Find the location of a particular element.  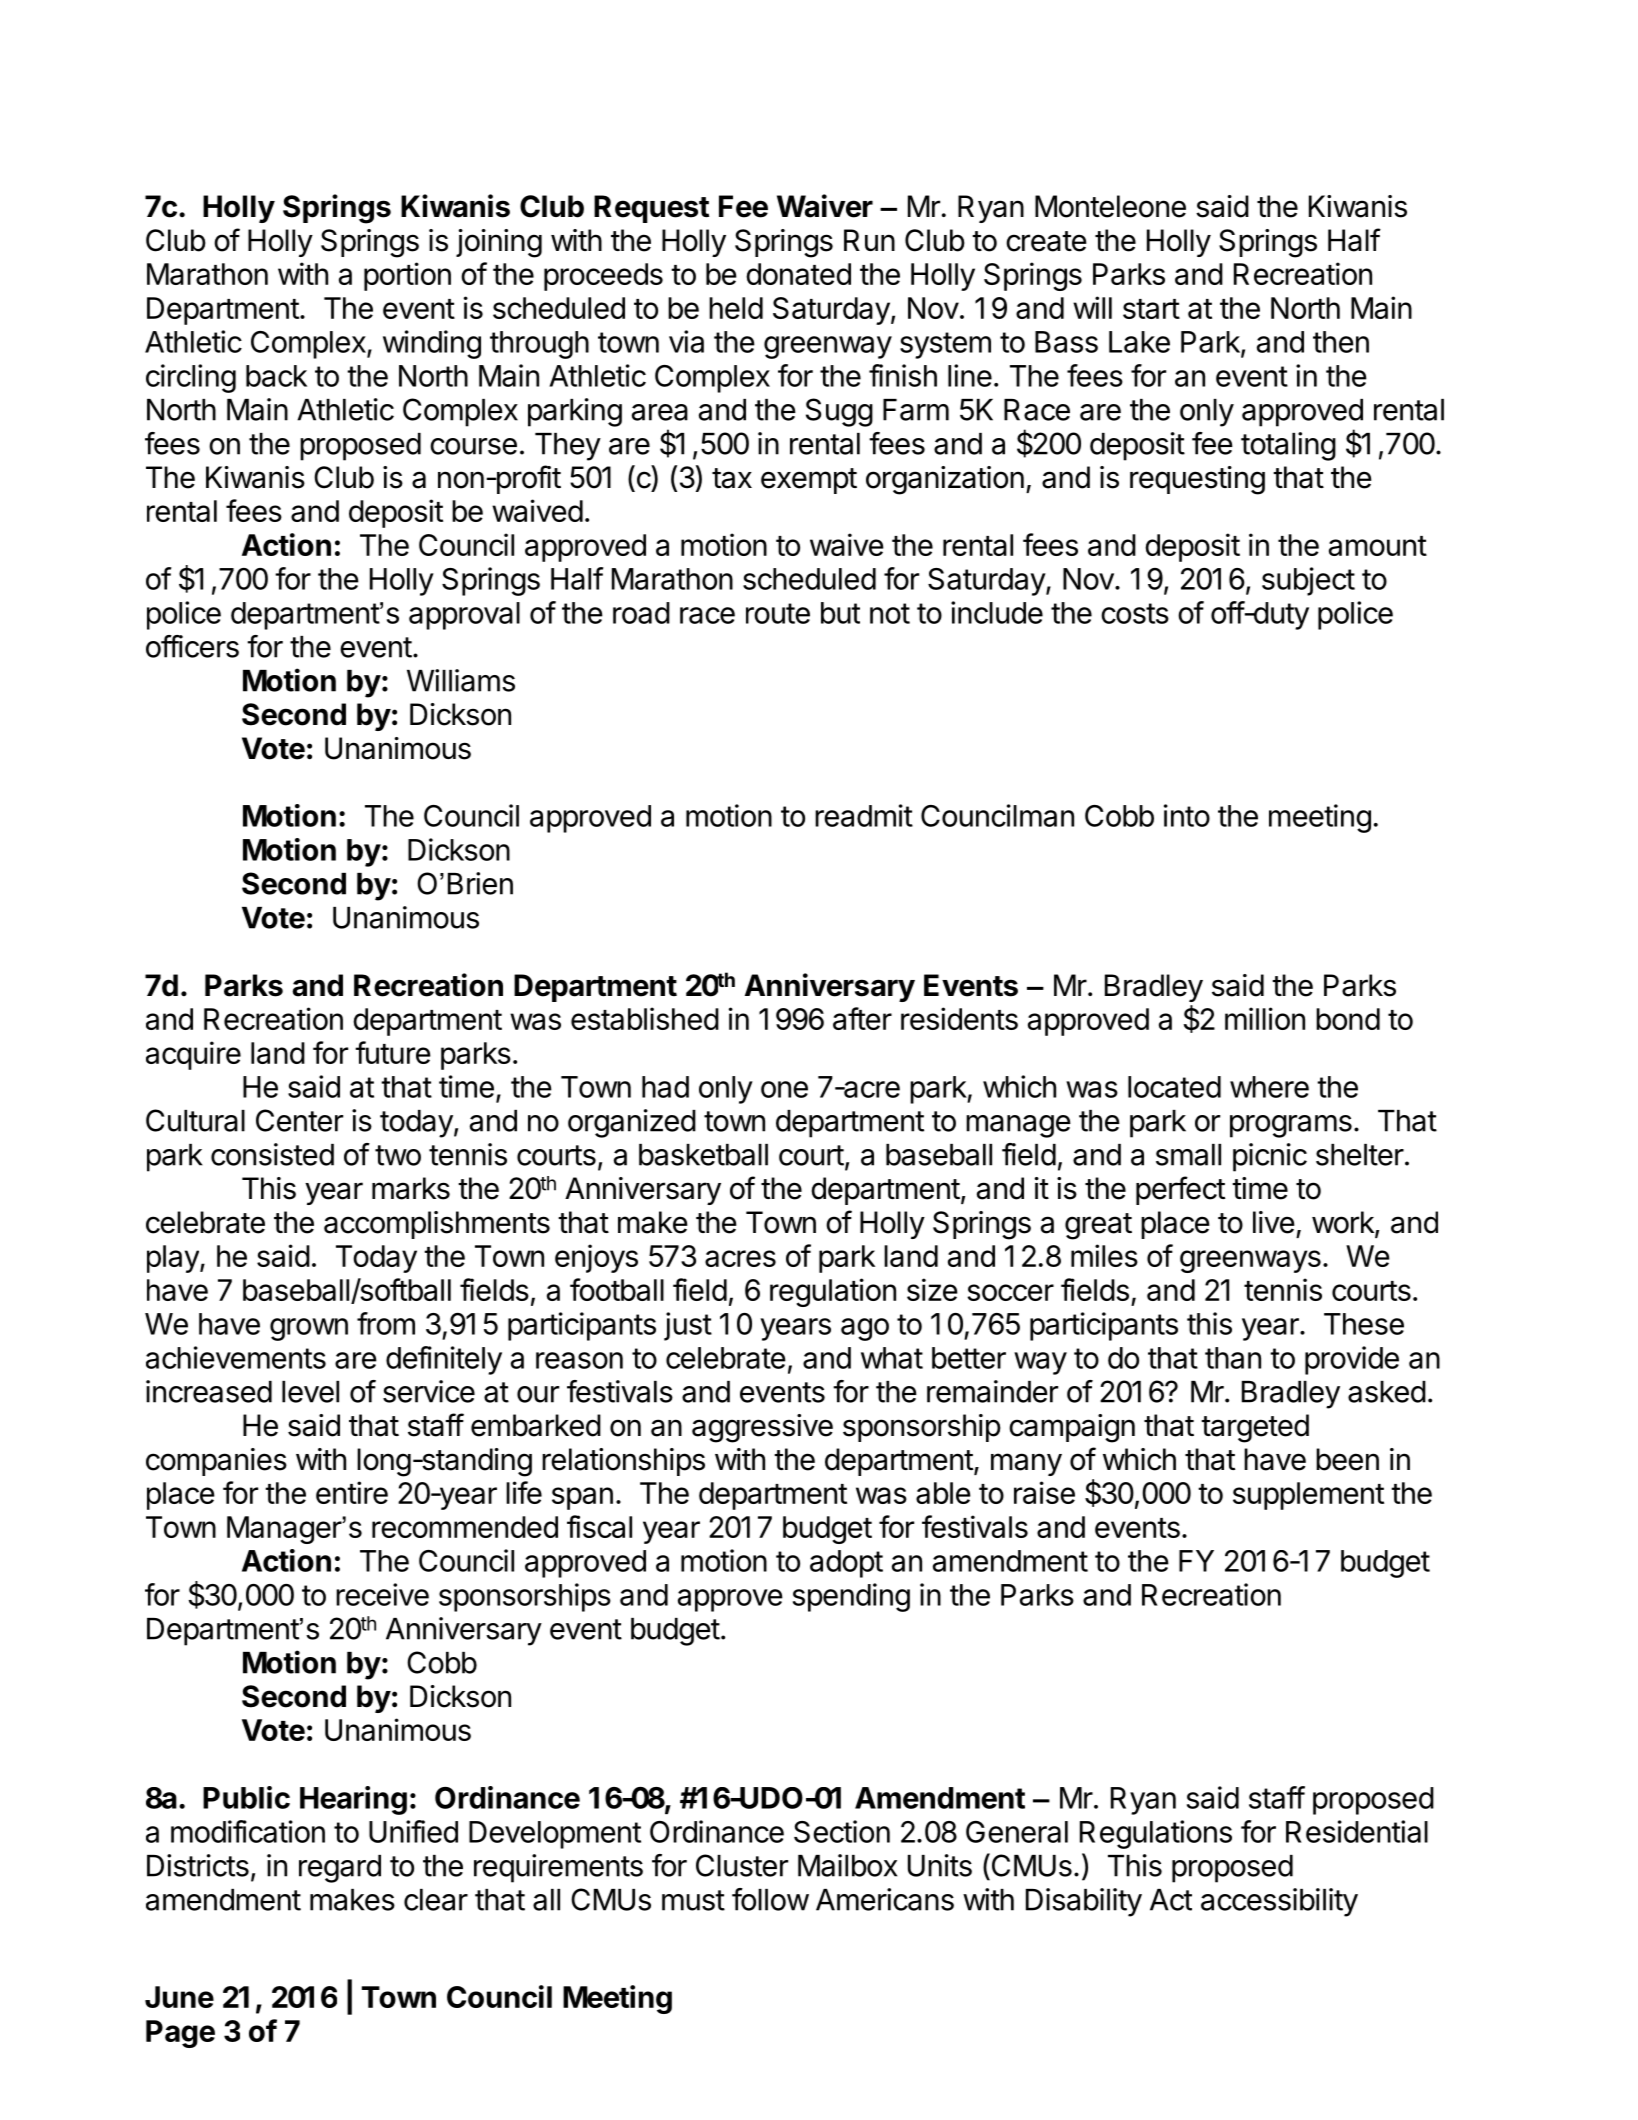

receive is located at coordinates (382, 1594).
